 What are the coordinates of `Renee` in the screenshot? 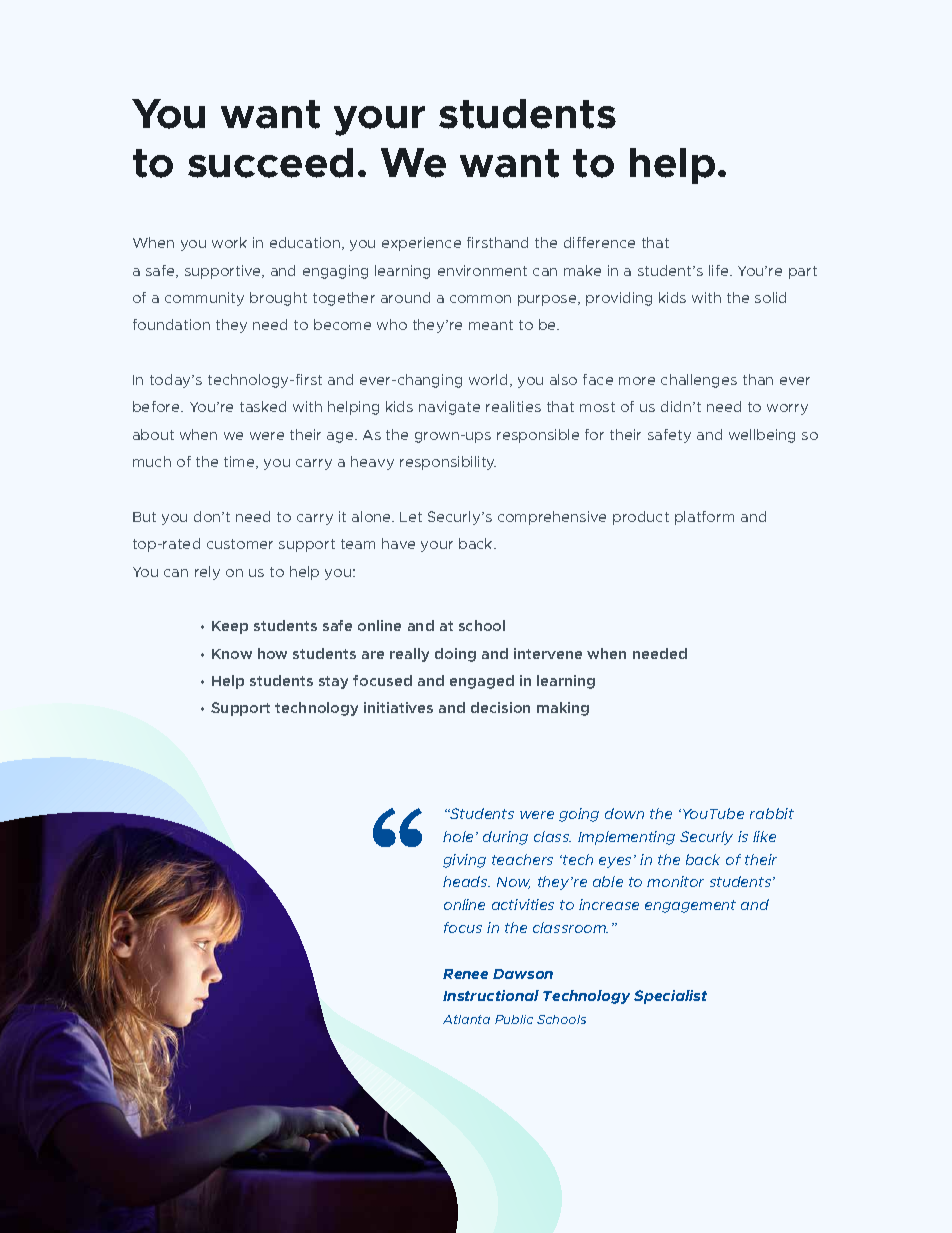 It's located at (465, 974).
